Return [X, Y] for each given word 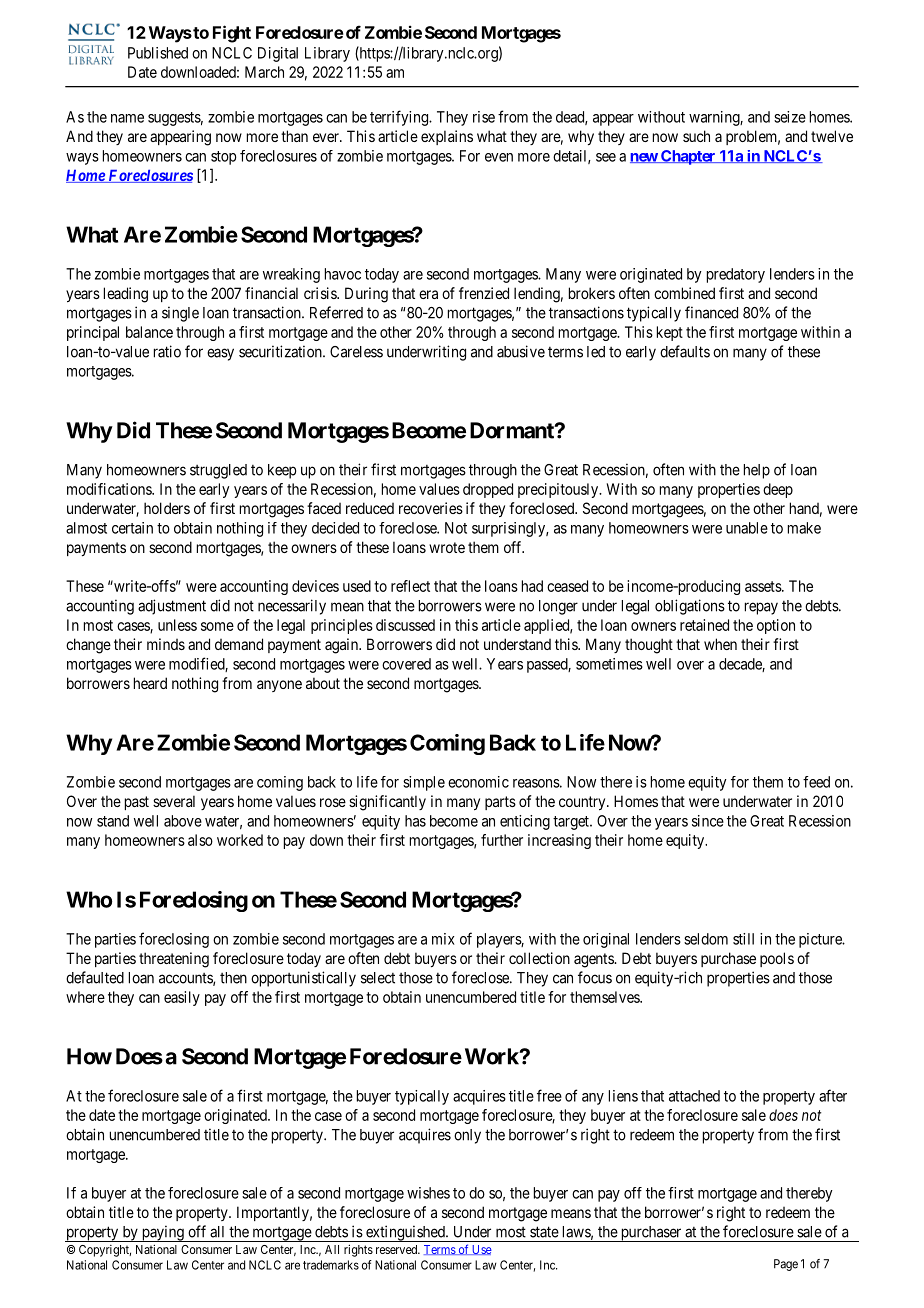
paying [162, 1233]
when [720, 644]
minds [166, 644]
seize [790, 117]
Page [786, 1265]
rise [484, 117]
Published [158, 53]
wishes [428, 1193]
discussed [405, 625]
